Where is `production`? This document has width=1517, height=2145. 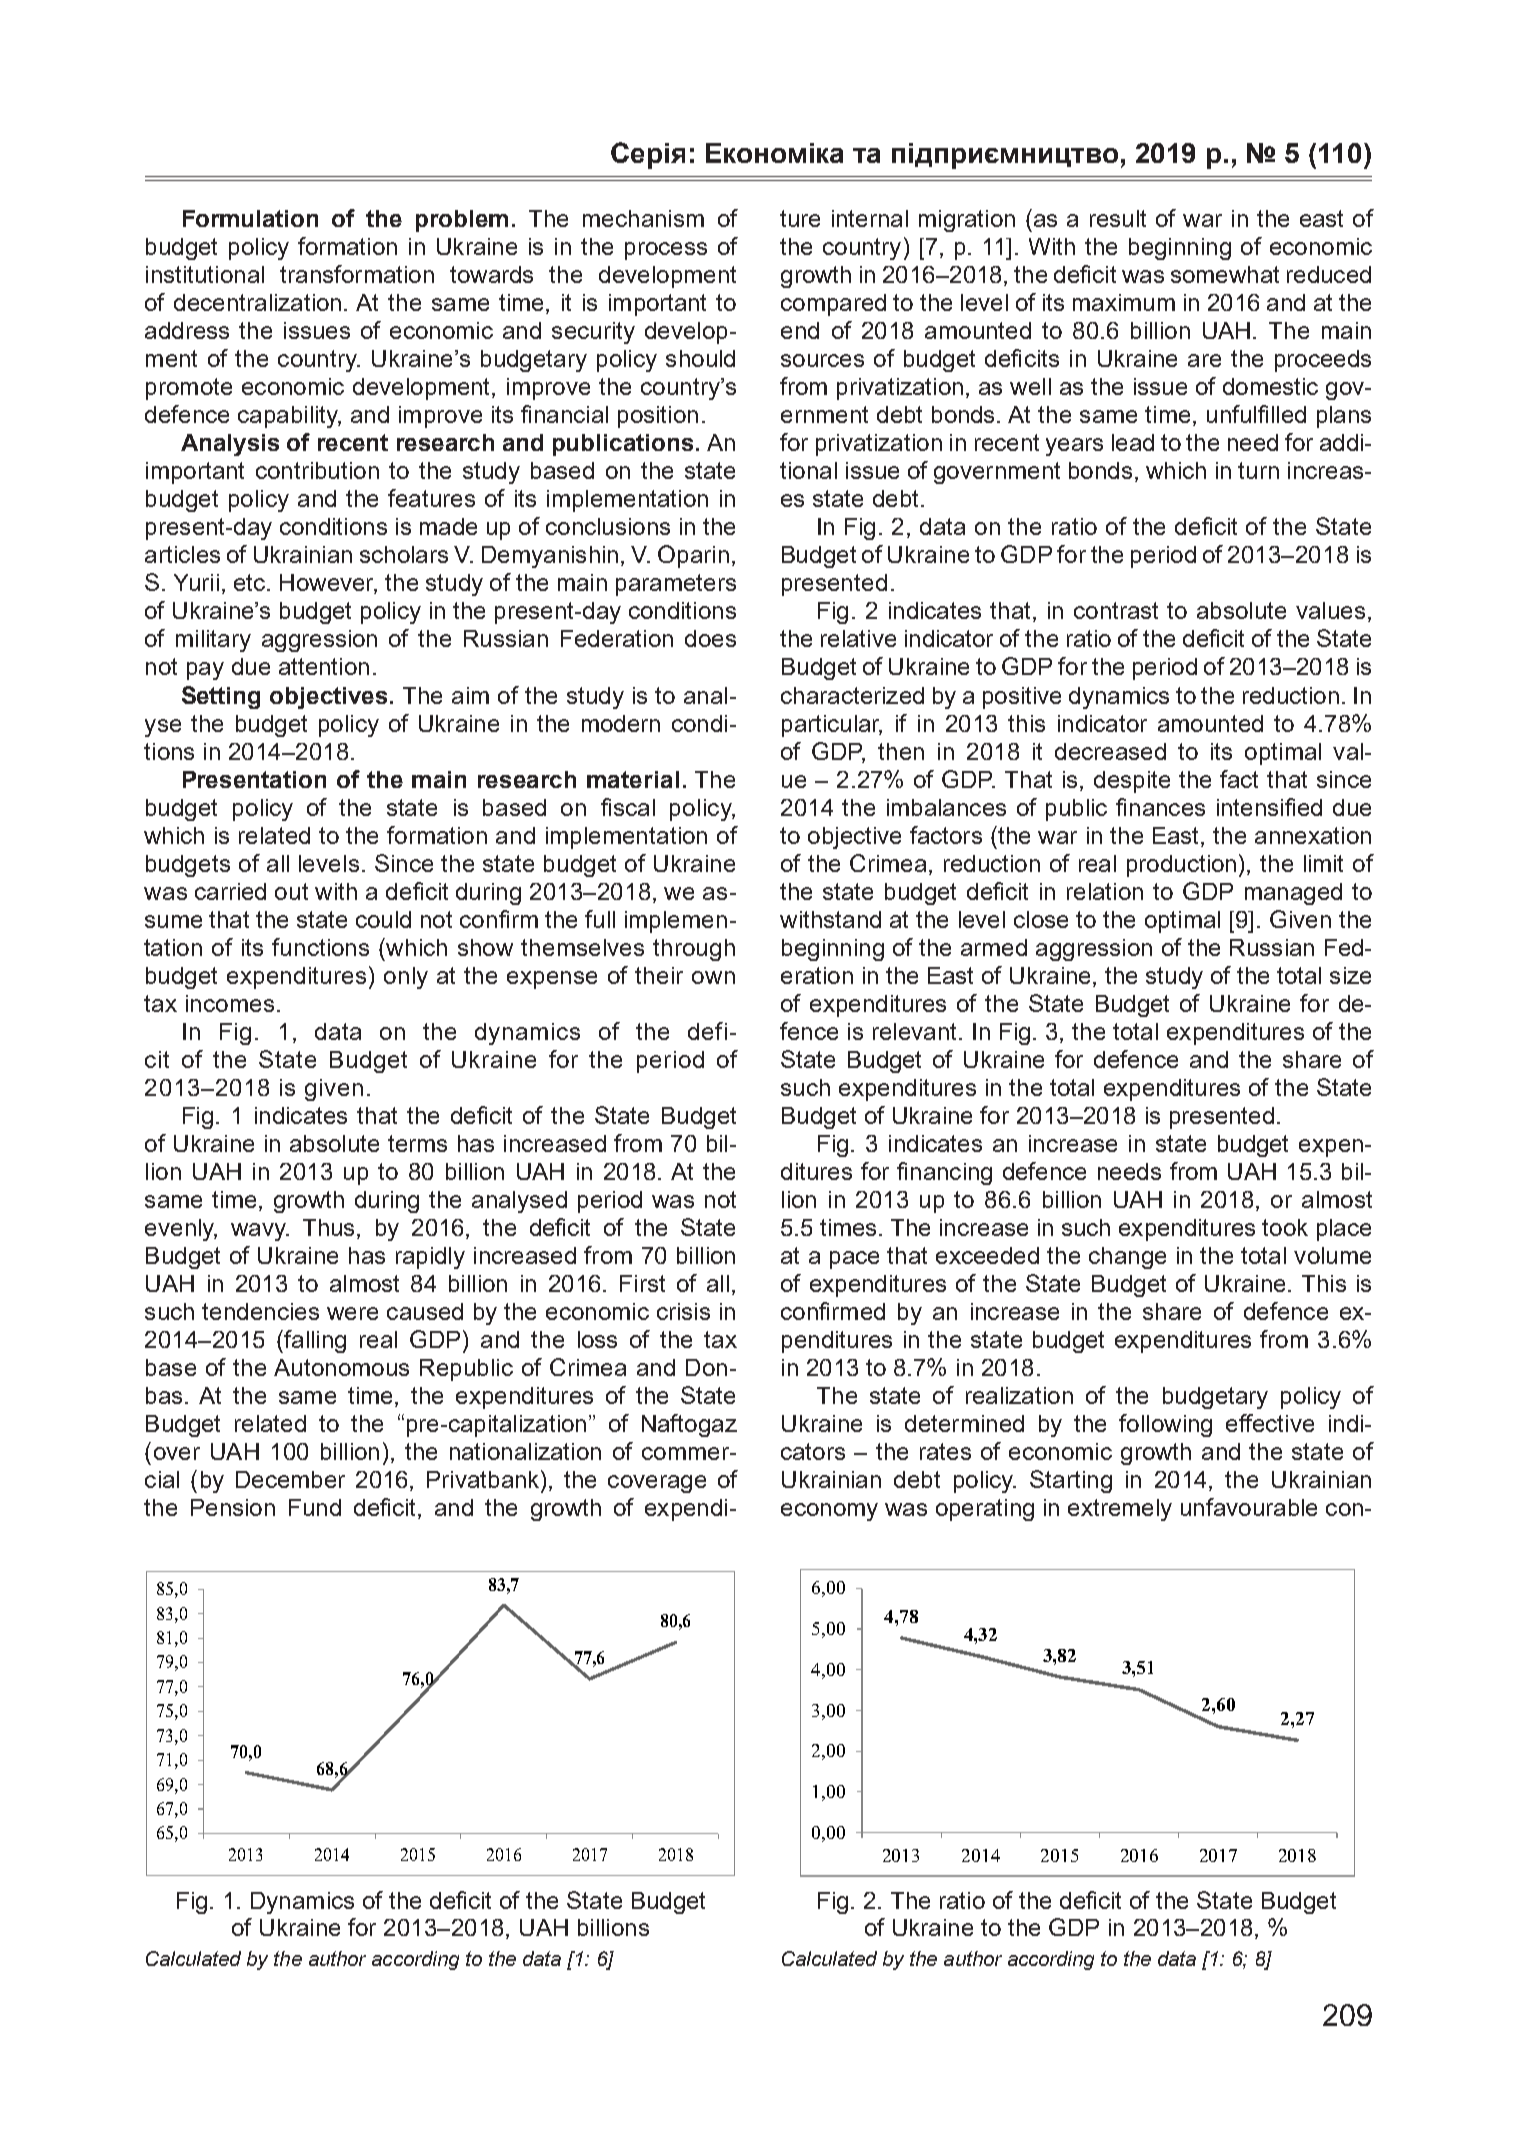
production is located at coordinates (1181, 866).
